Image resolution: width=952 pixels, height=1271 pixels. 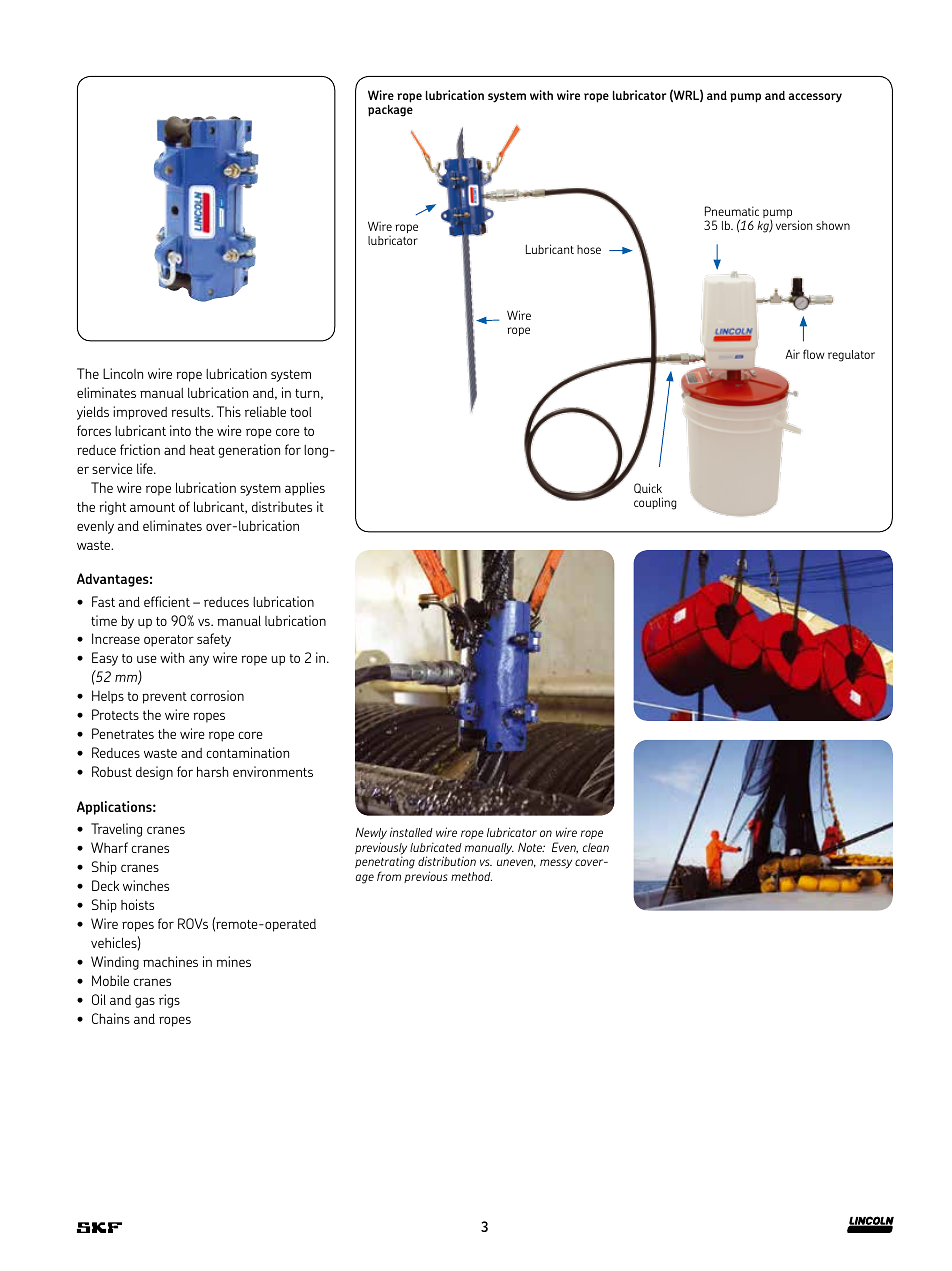 What do you see at coordinates (390, 111) in the screenshot?
I see `package` at bounding box center [390, 111].
